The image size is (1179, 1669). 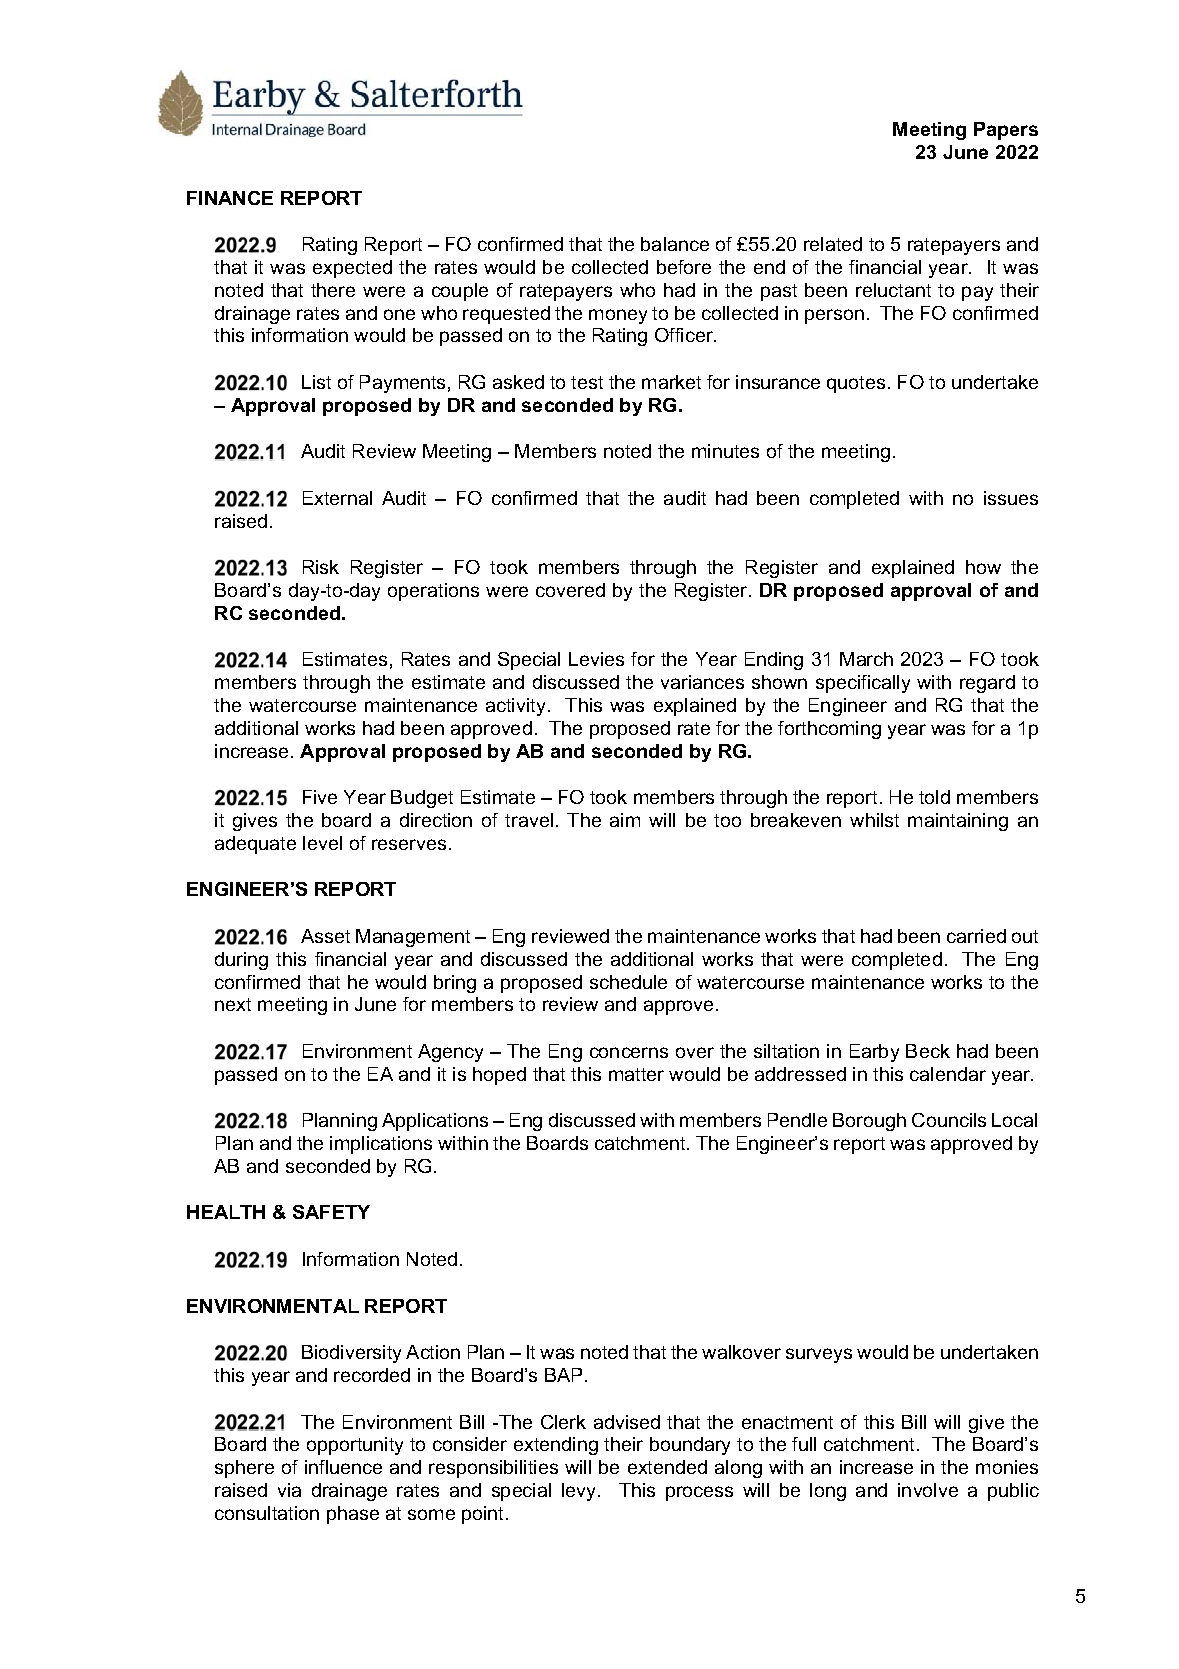 What do you see at coordinates (343, 1467) in the screenshot?
I see `influence` at bounding box center [343, 1467].
